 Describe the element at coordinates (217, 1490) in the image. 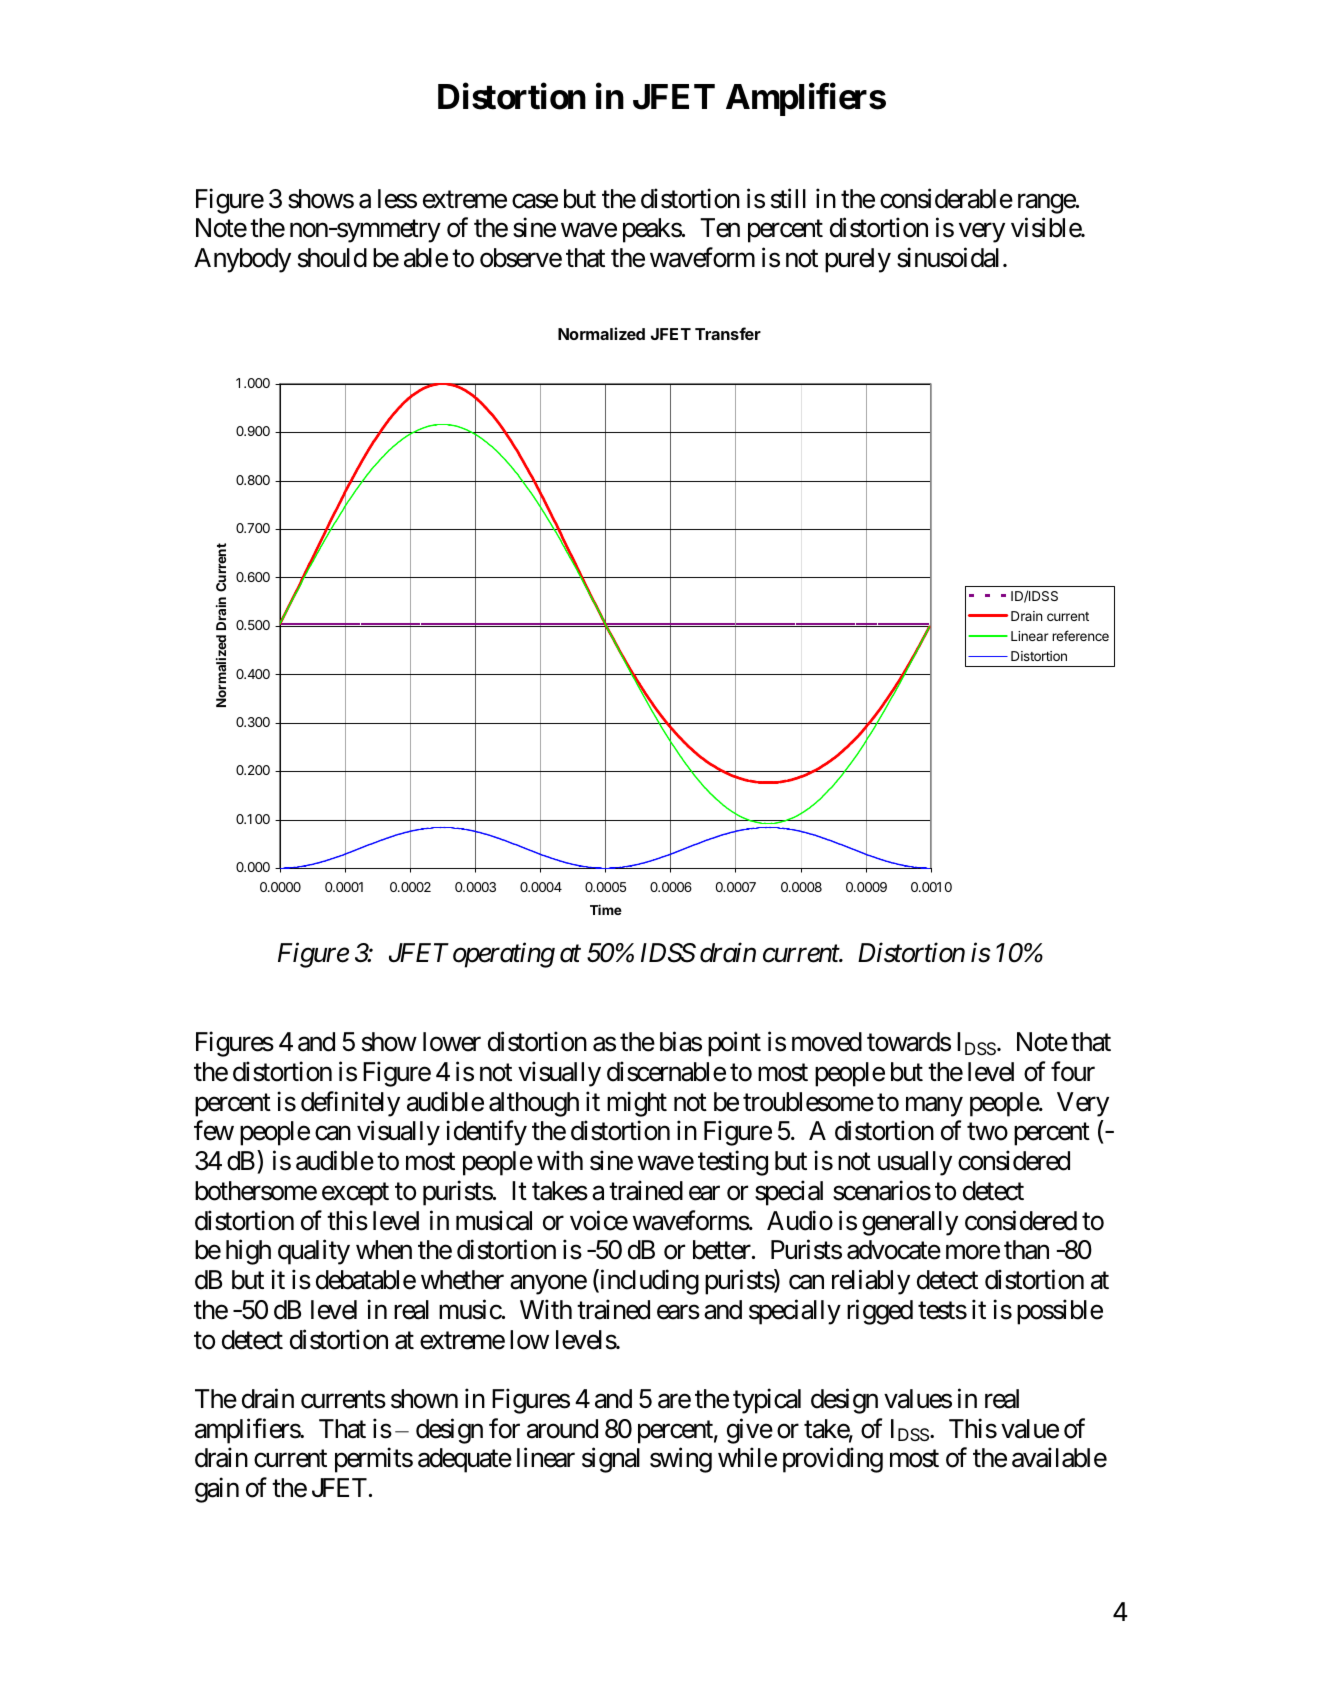

I see `gain` at that location.
